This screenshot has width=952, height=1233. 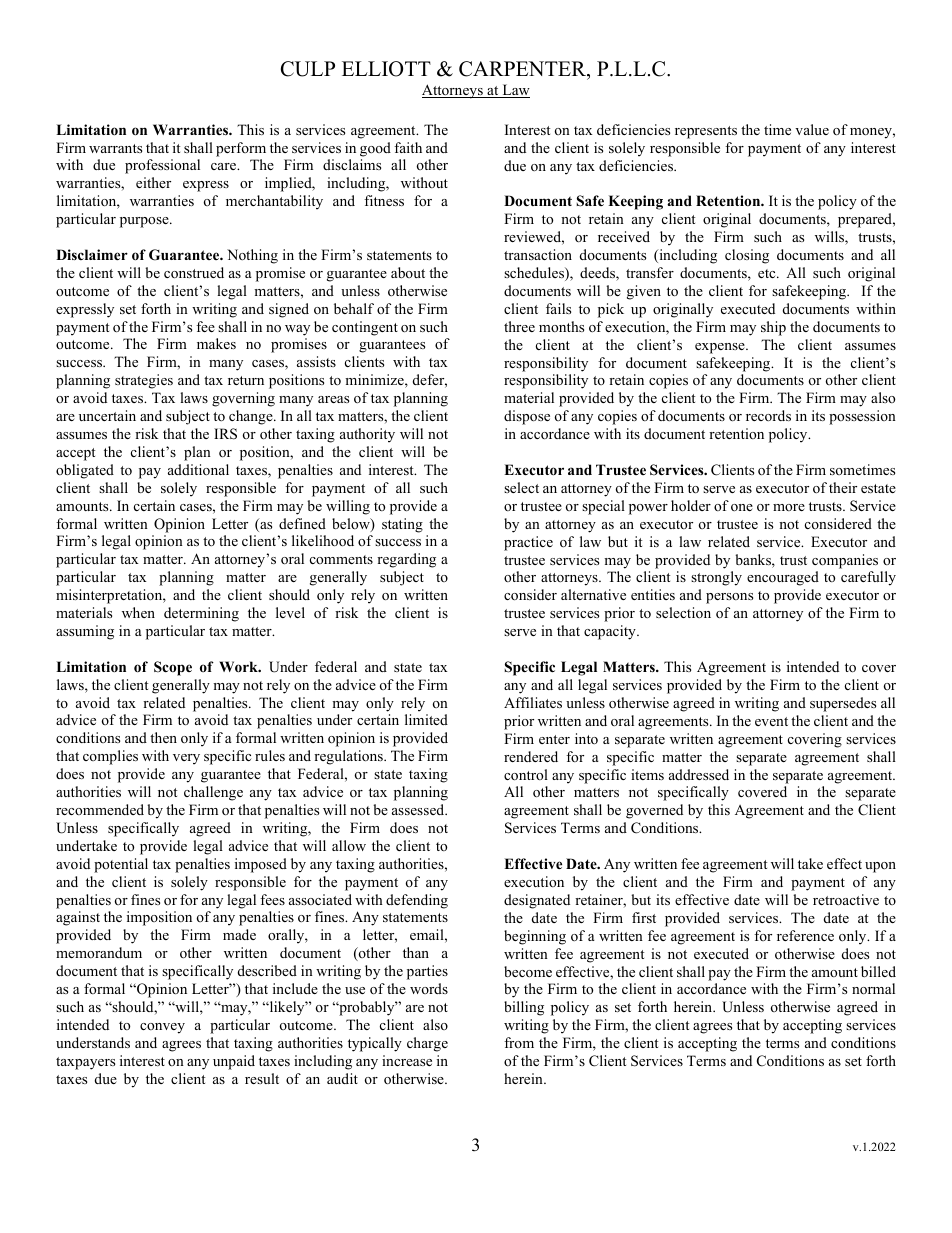 I want to click on from, so click(x=519, y=1042).
